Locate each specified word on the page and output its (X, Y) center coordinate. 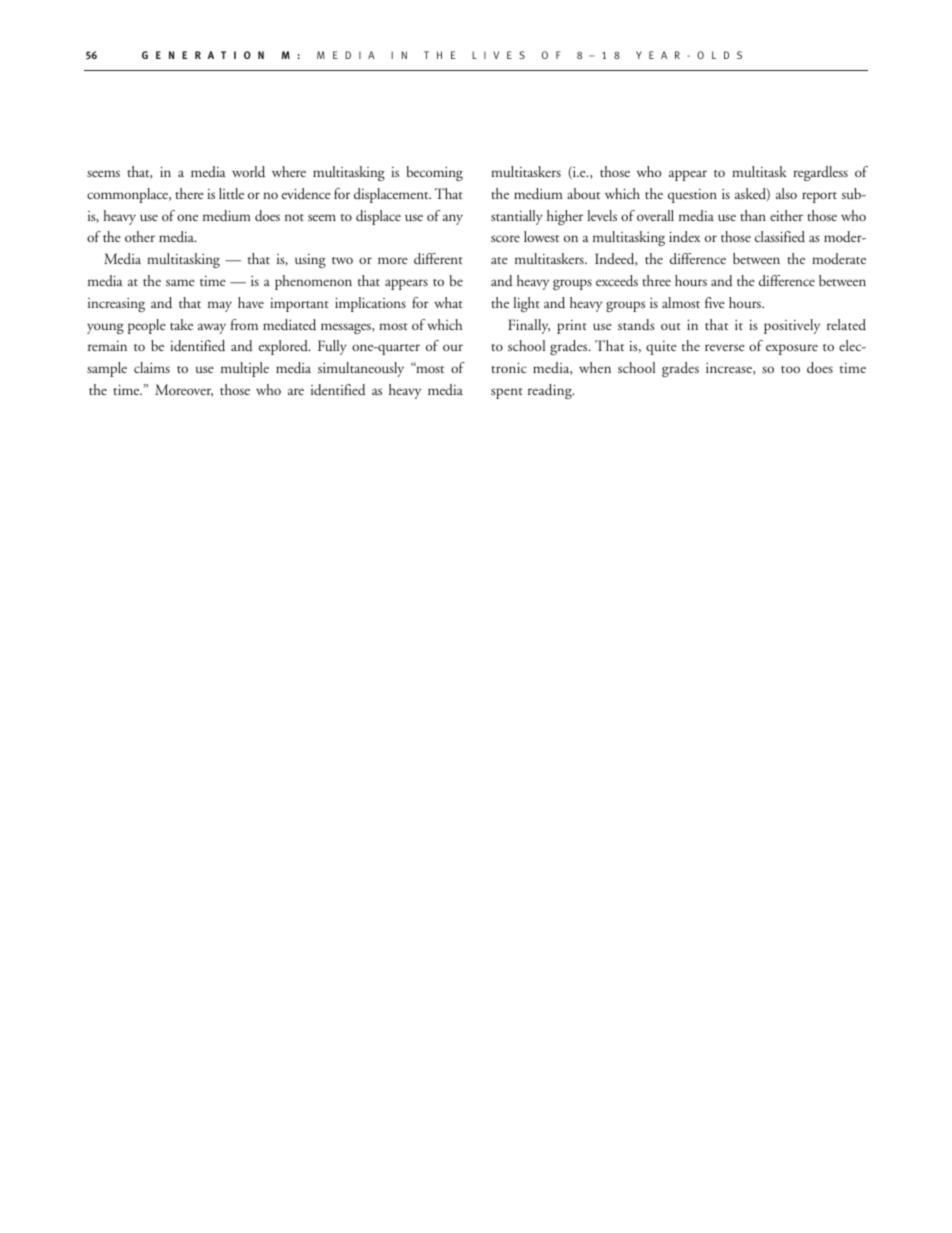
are (296, 391)
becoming (434, 173)
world (248, 172)
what (448, 302)
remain (107, 346)
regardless (820, 173)
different (438, 259)
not (294, 217)
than (753, 215)
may (220, 306)
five (715, 302)
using (310, 261)
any (453, 219)
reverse (725, 347)
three (656, 280)
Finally (529, 326)
